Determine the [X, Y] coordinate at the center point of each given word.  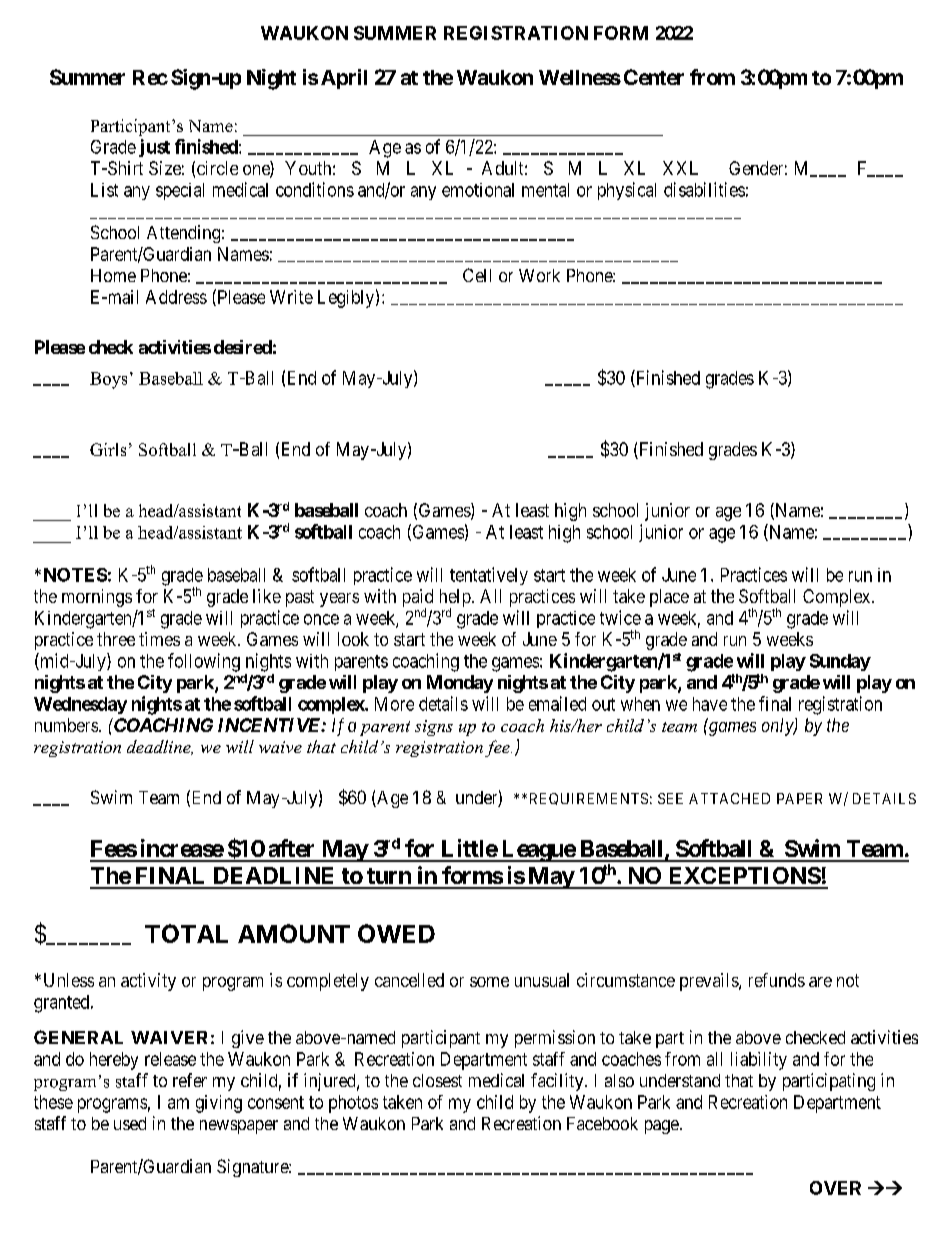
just [154, 148]
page [662, 1127]
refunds [777, 980]
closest [437, 1080]
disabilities [704, 189]
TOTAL [186, 933]
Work [539, 275]
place [669, 598]
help [455, 599]
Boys [108, 380]
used [130, 1123]
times [159, 639]
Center [654, 77]
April [344, 79]
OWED [396, 933]
